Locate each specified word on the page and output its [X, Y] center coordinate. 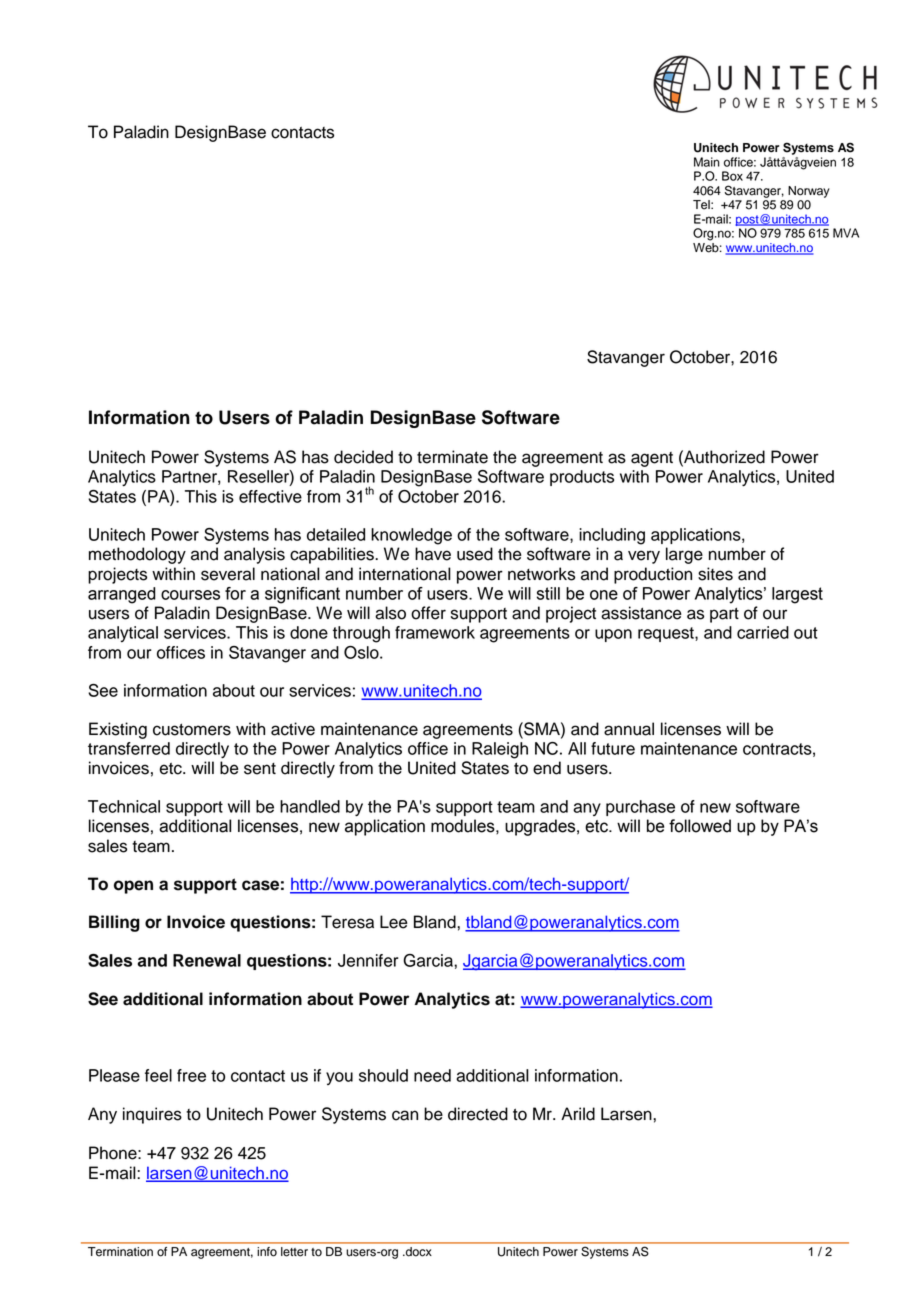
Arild [578, 1114]
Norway [809, 192]
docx [418, 1252]
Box [732, 176]
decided [363, 457]
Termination [120, 1252]
